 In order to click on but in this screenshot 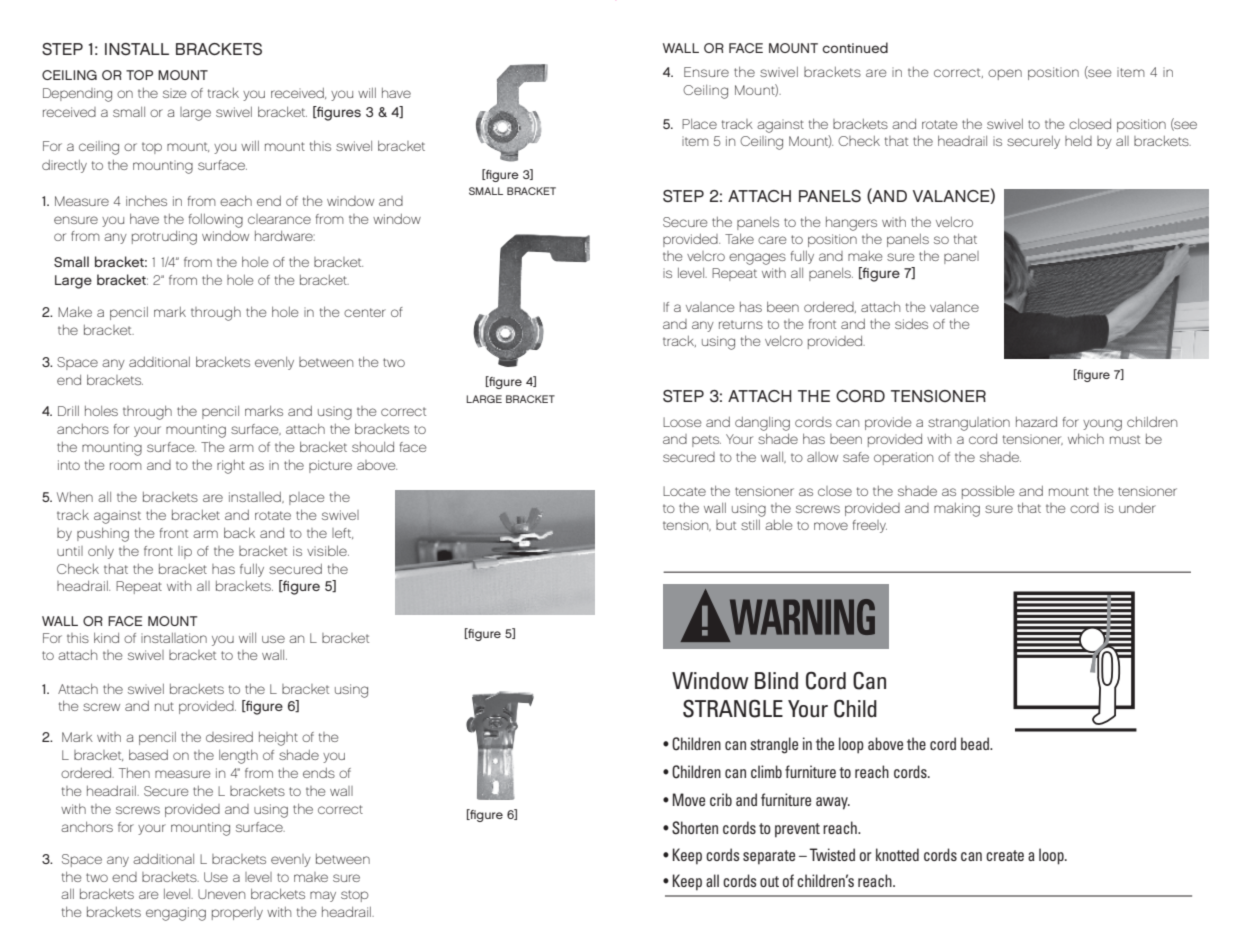, I will do `click(726, 525)`.
